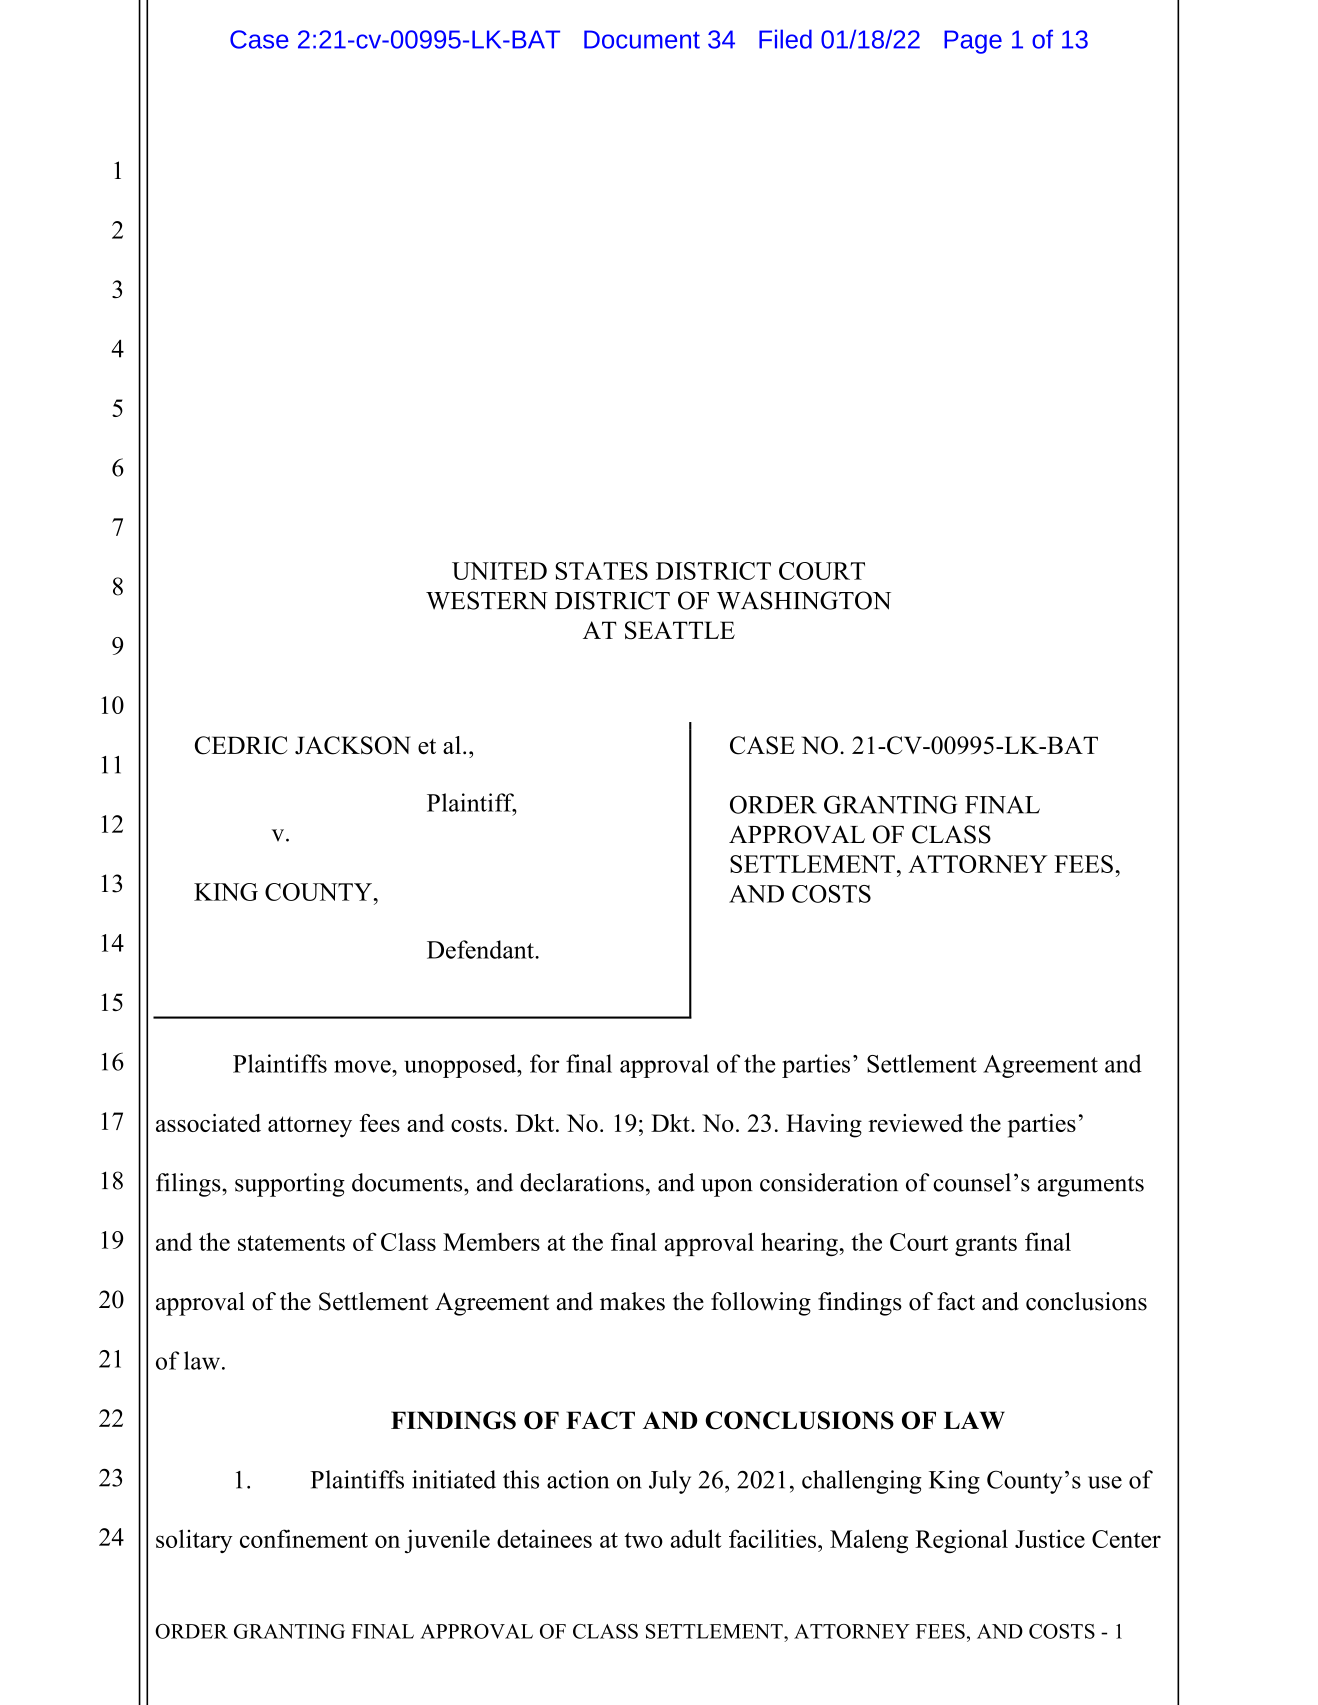  Describe the element at coordinates (352, 745) in the page. I see `JACKSON` at that location.
